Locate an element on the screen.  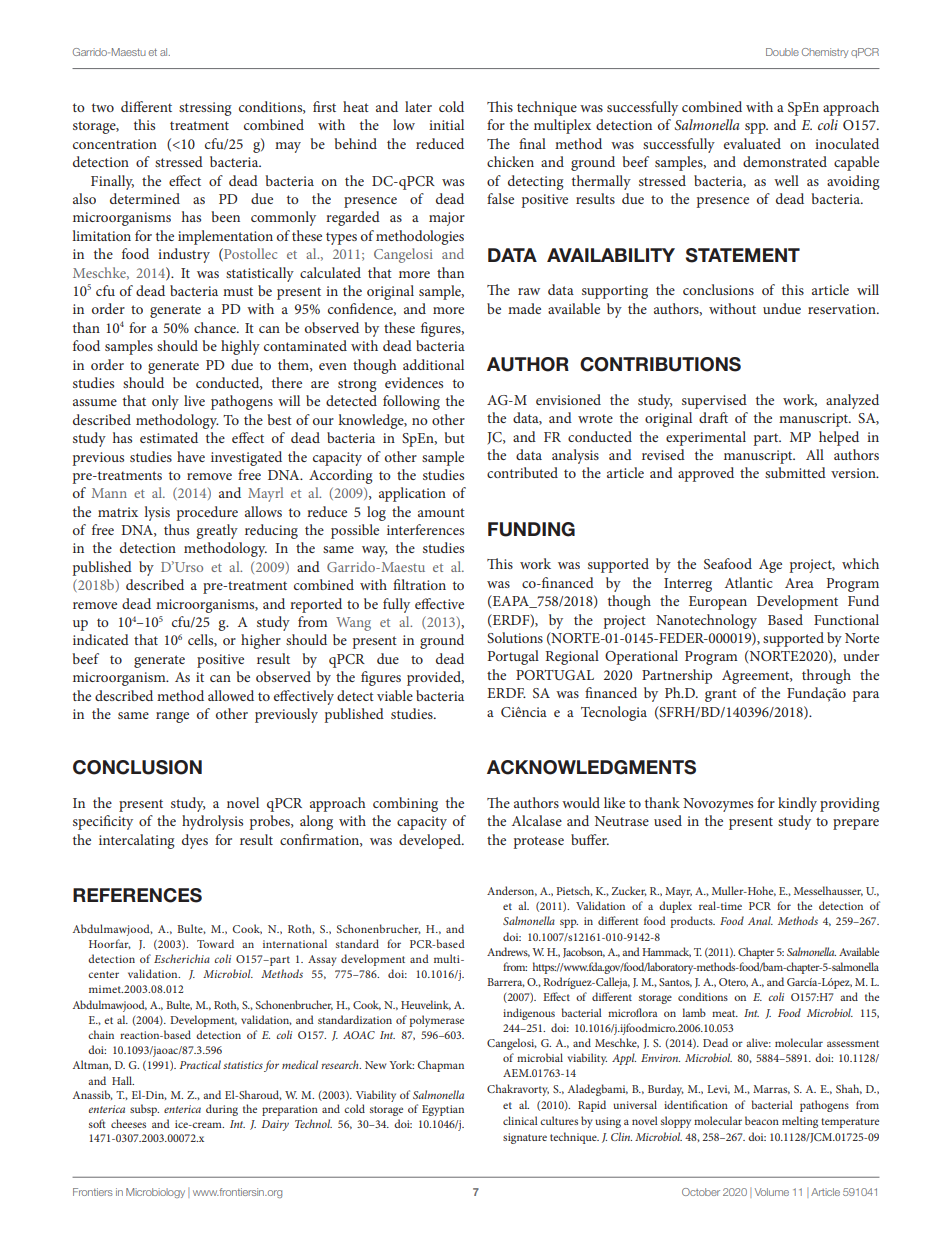
grant is located at coordinates (721, 695).
